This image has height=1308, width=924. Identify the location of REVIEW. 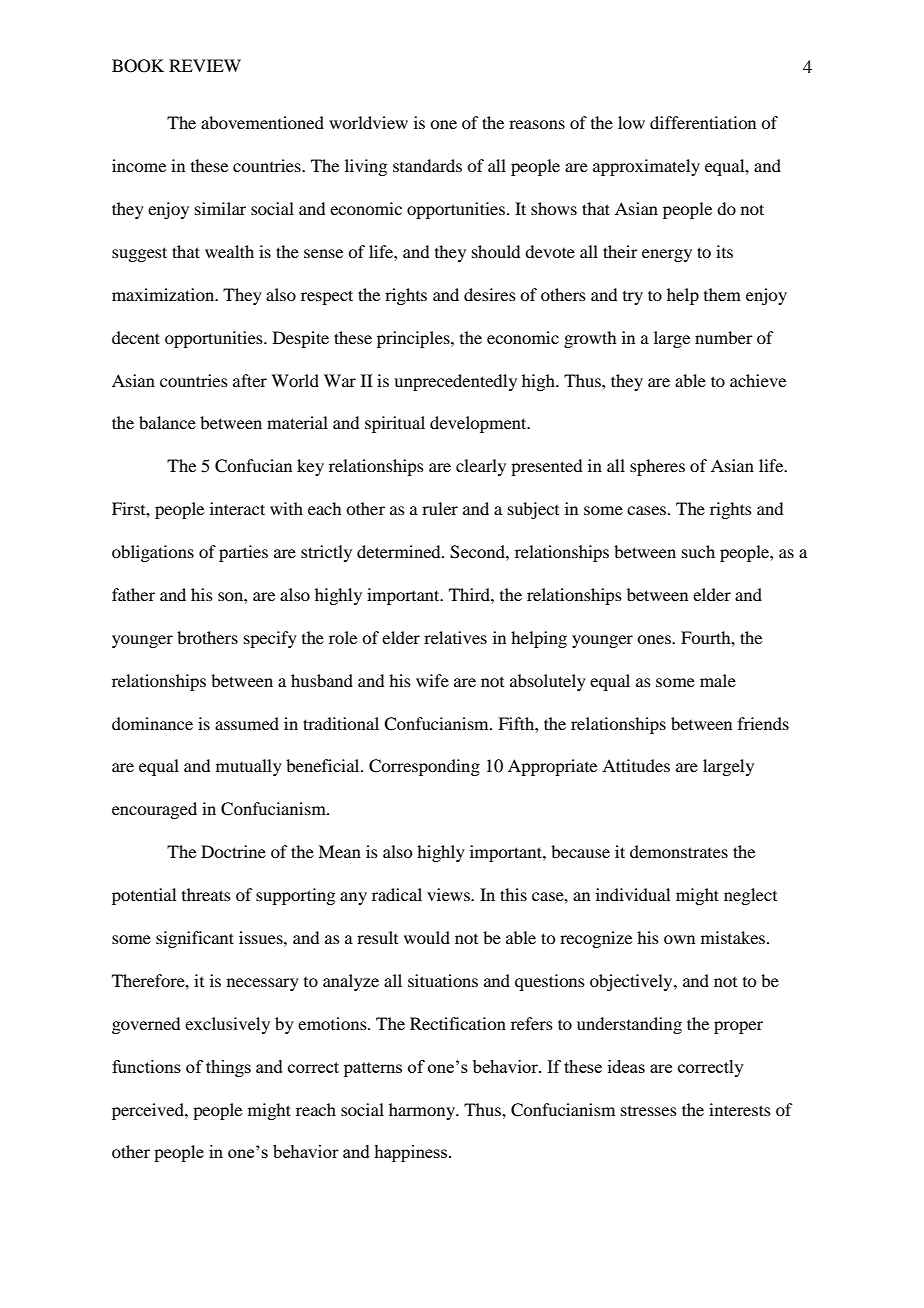
(205, 65).
